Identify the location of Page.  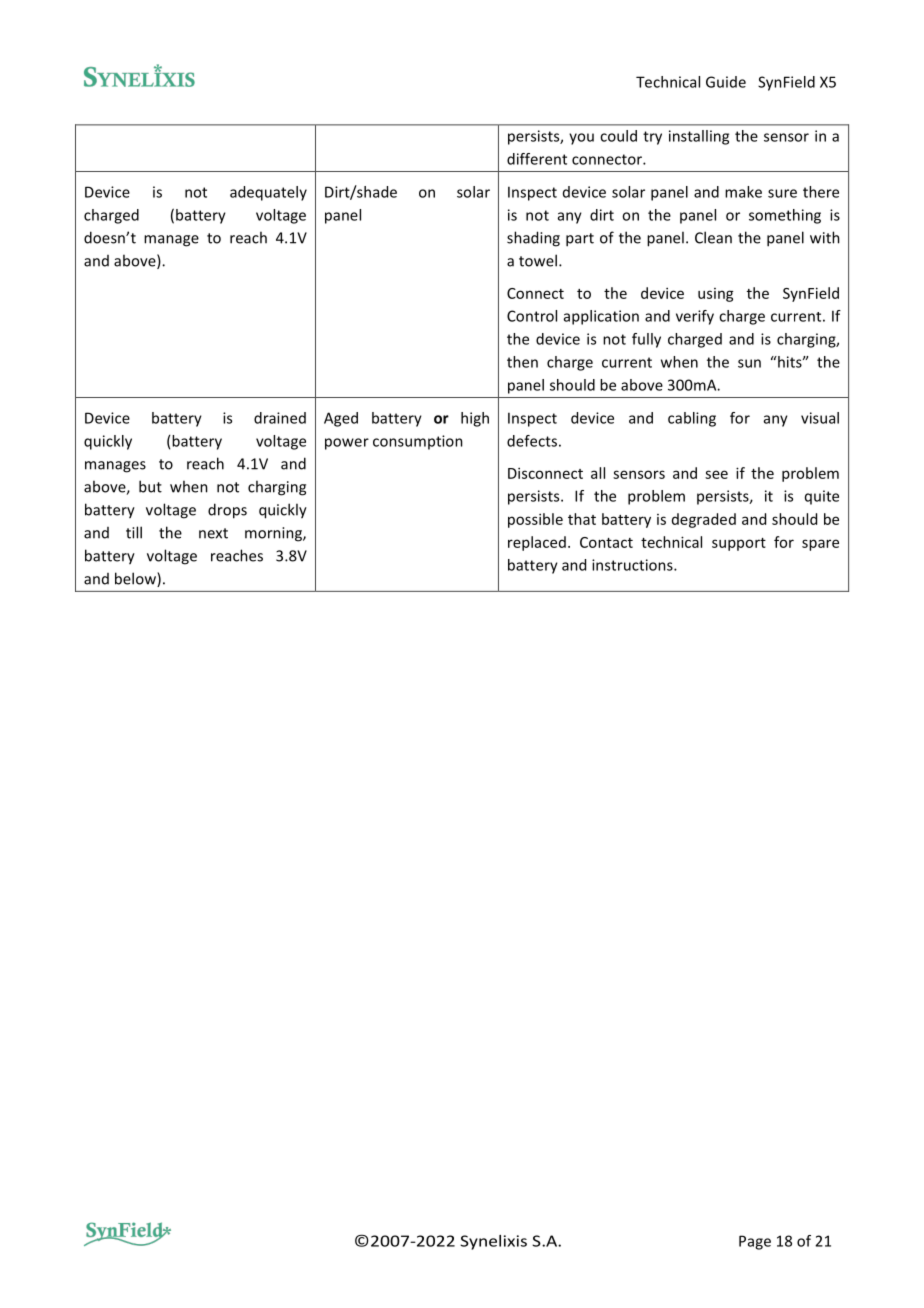
(755, 1242).
